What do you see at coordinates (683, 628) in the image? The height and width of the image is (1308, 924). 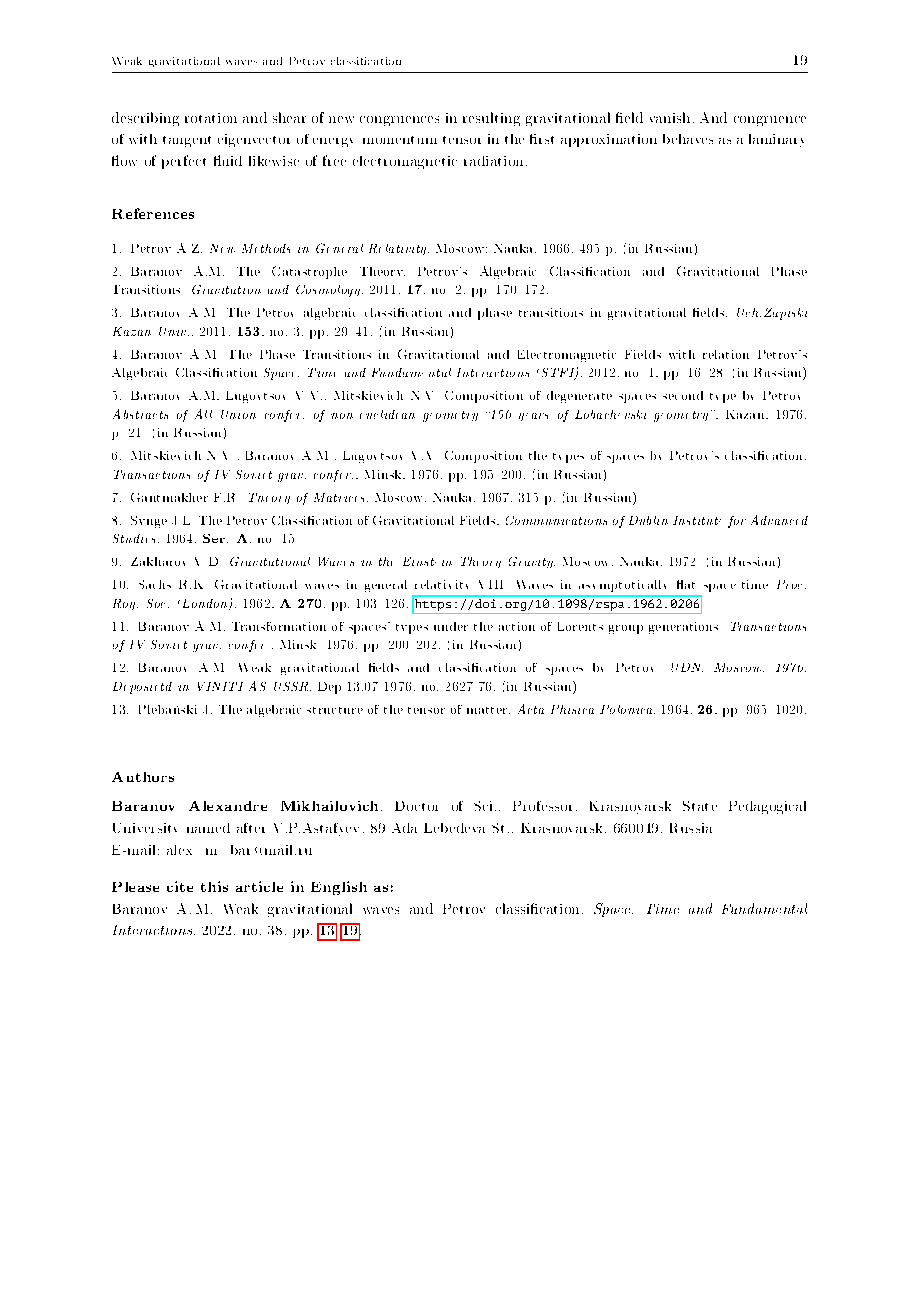 I see `generations` at bounding box center [683, 628].
